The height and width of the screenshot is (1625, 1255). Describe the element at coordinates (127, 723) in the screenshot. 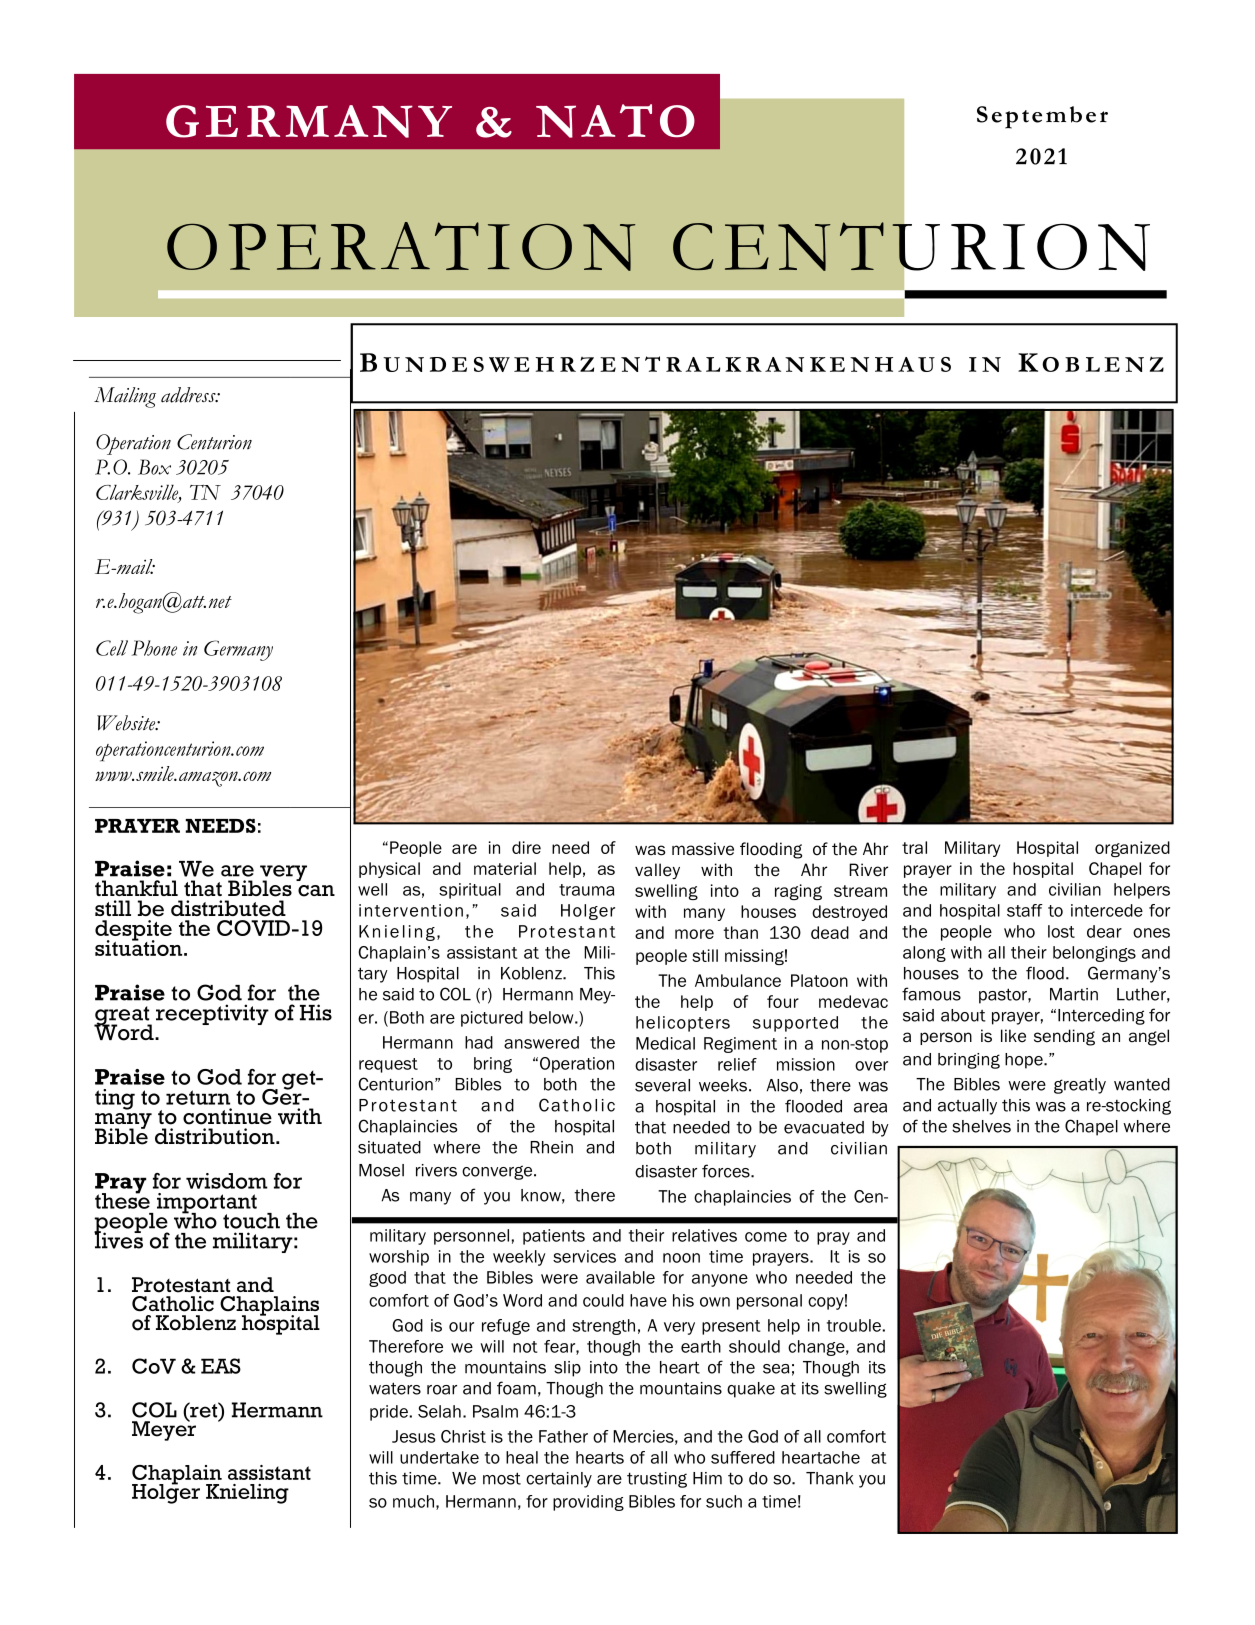

I see `Website` at that location.
